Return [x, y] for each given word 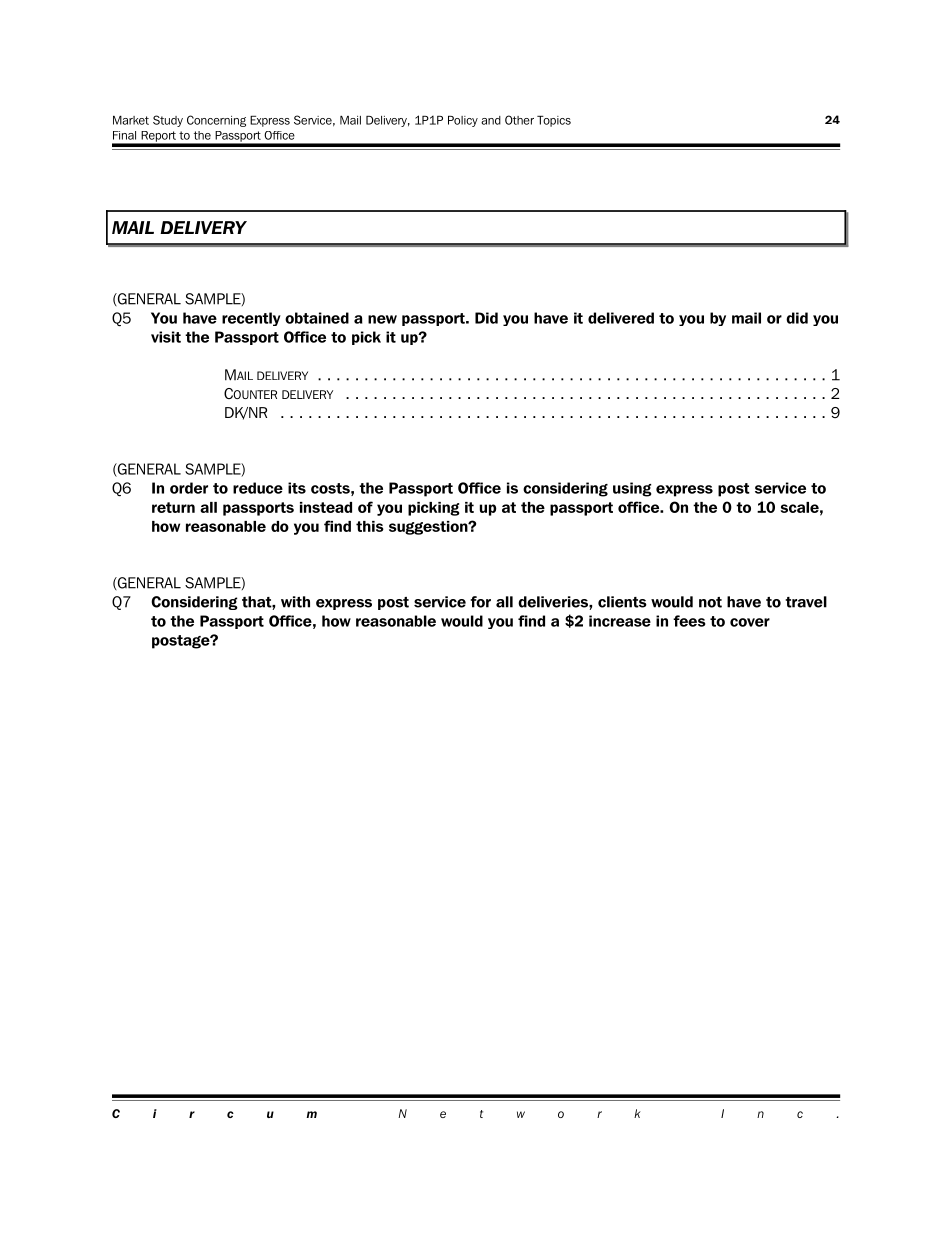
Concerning [216, 121]
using [632, 489]
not [710, 602]
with [295, 602]
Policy [463, 121]
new [382, 319]
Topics [554, 121]
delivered [621, 318]
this [370, 526]
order [189, 488]
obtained [317, 318]
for [480, 602]
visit [166, 337]
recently [251, 319]
